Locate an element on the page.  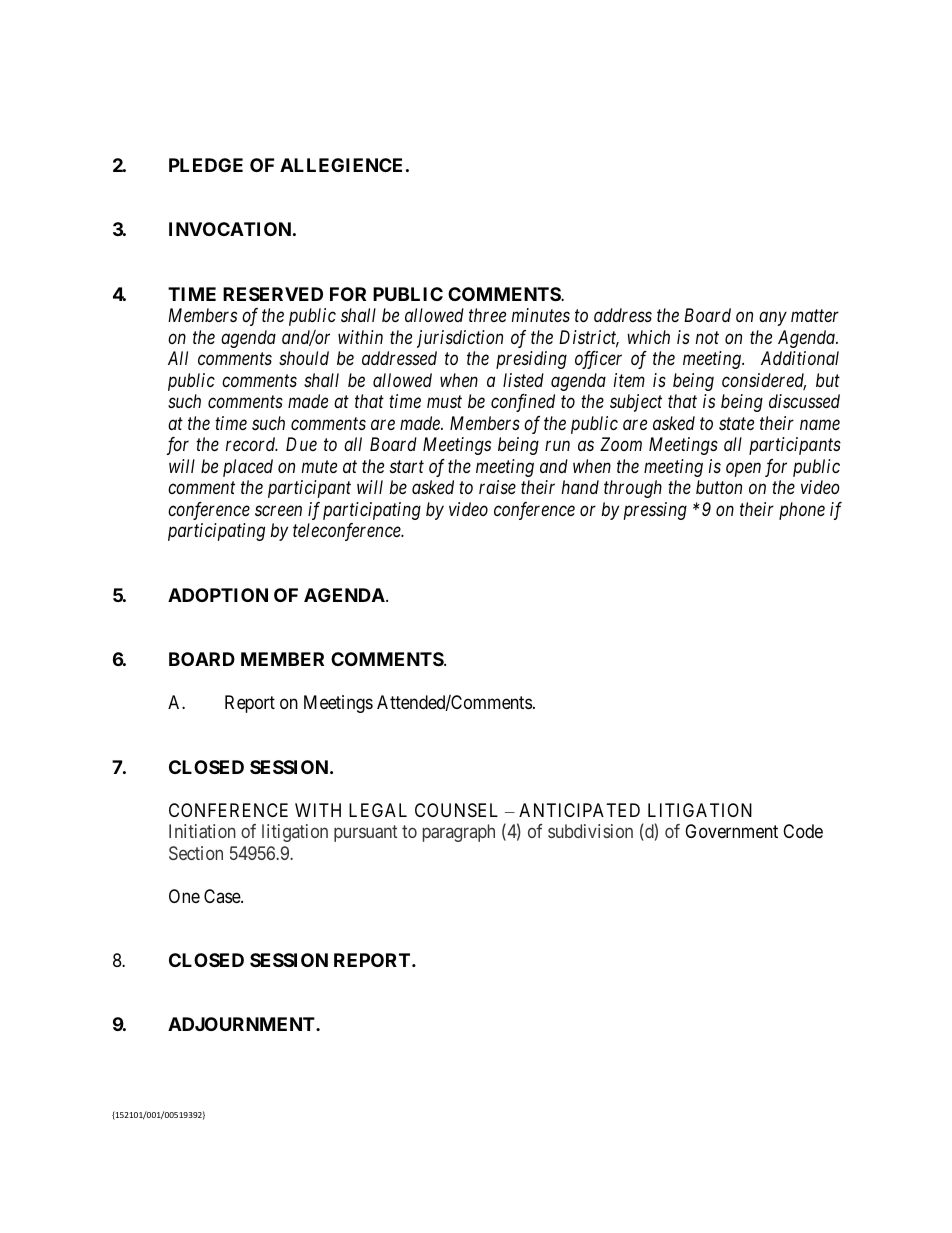
screen is located at coordinates (278, 511).
